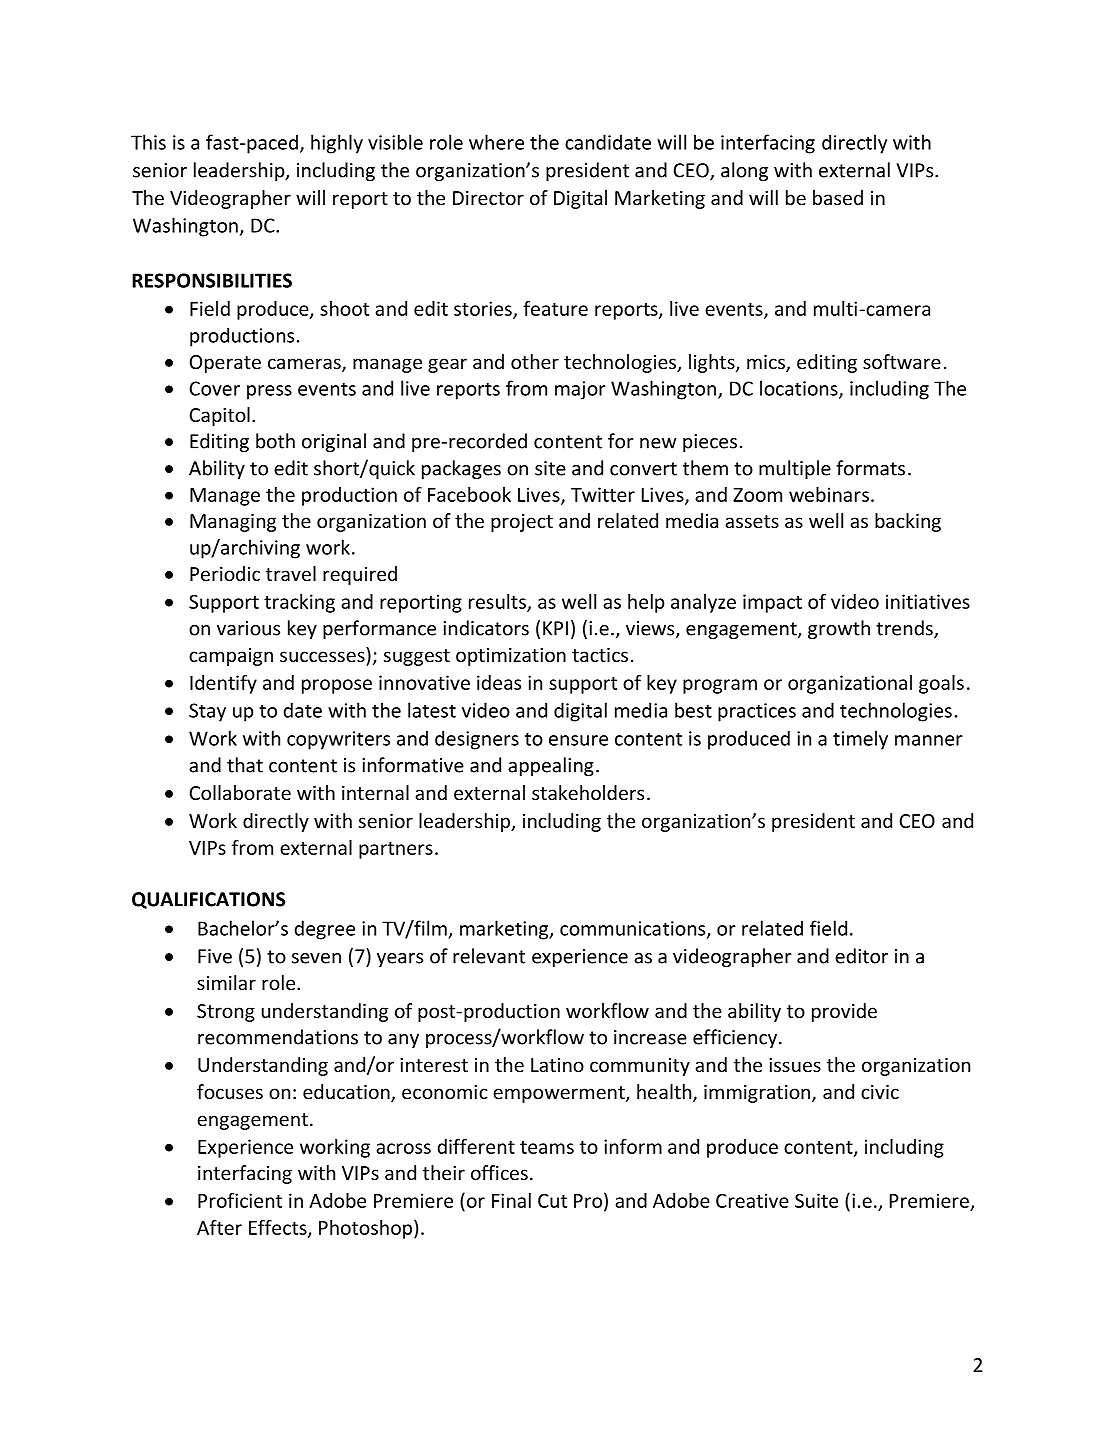 The width and height of the document is (1115, 1443). What do you see at coordinates (860, 740) in the document?
I see `timely` at bounding box center [860, 740].
